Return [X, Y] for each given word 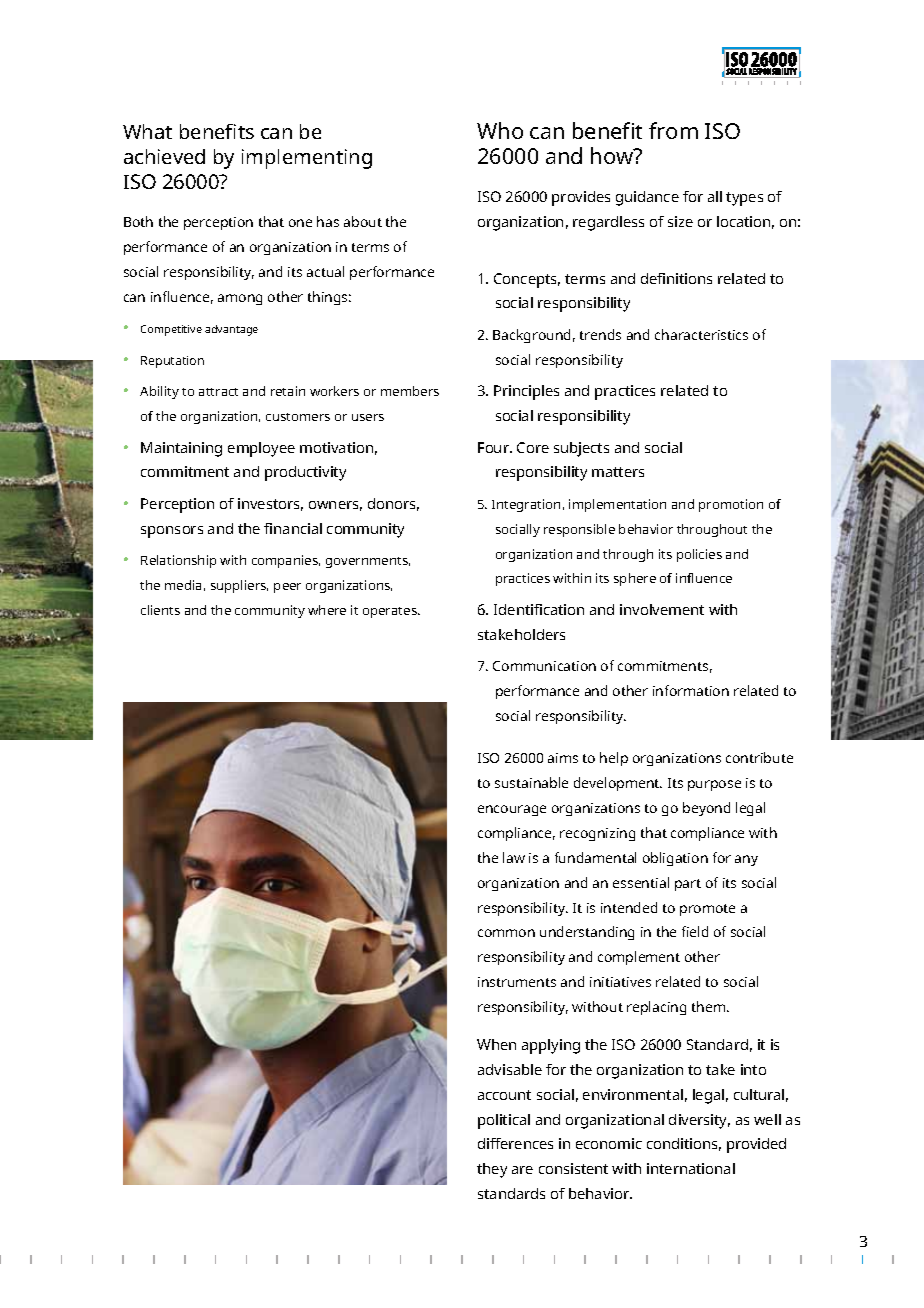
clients [160, 610]
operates [391, 612]
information [691, 690]
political [504, 1121]
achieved [164, 156]
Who [500, 130]
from [673, 130]
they [492, 1170]
